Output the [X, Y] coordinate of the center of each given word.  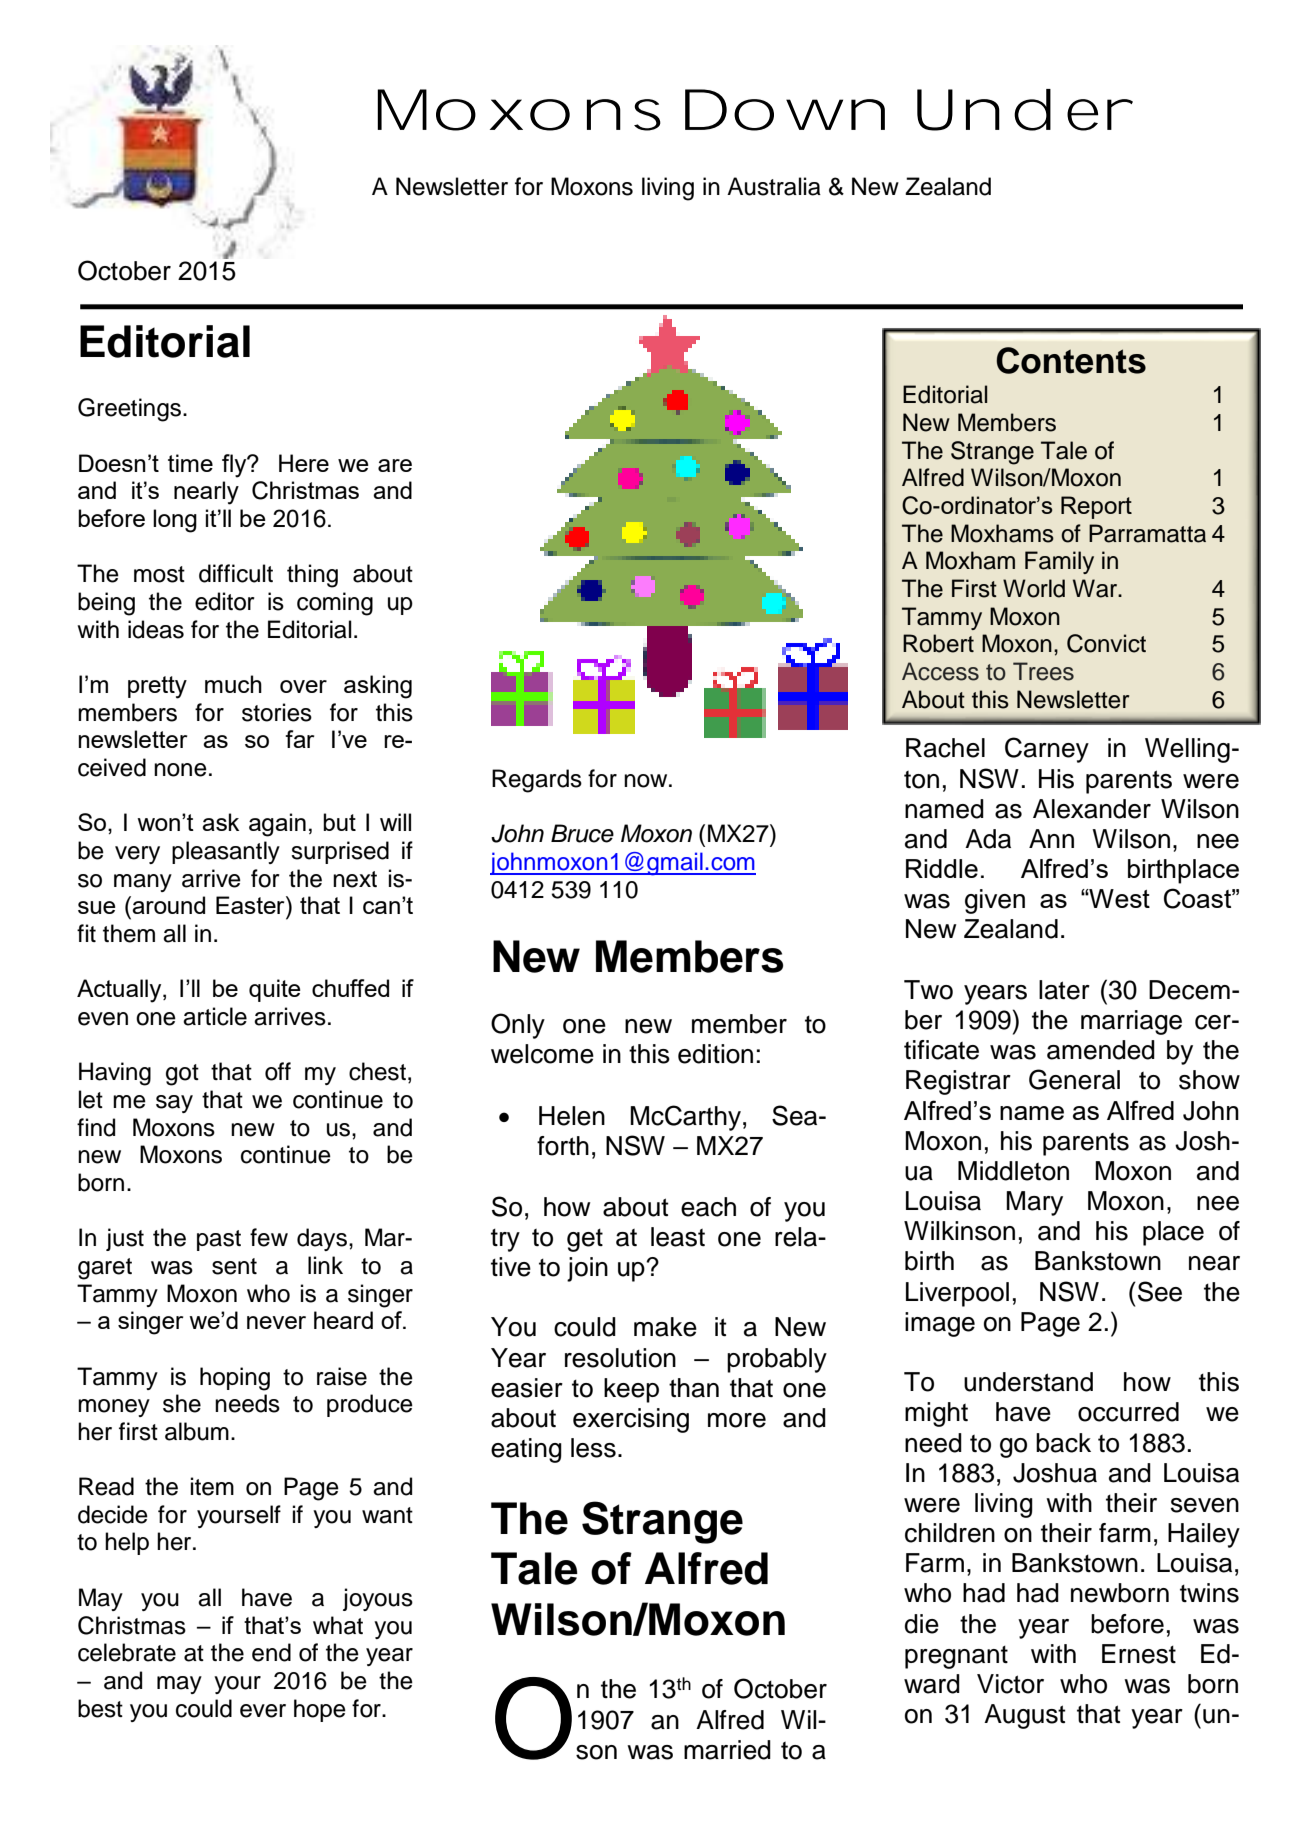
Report [1096, 507]
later [1064, 990]
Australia [774, 186]
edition [715, 1054]
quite [275, 990]
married [727, 1750]
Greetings [129, 410]
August [1025, 1716]
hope [320, 1710]
